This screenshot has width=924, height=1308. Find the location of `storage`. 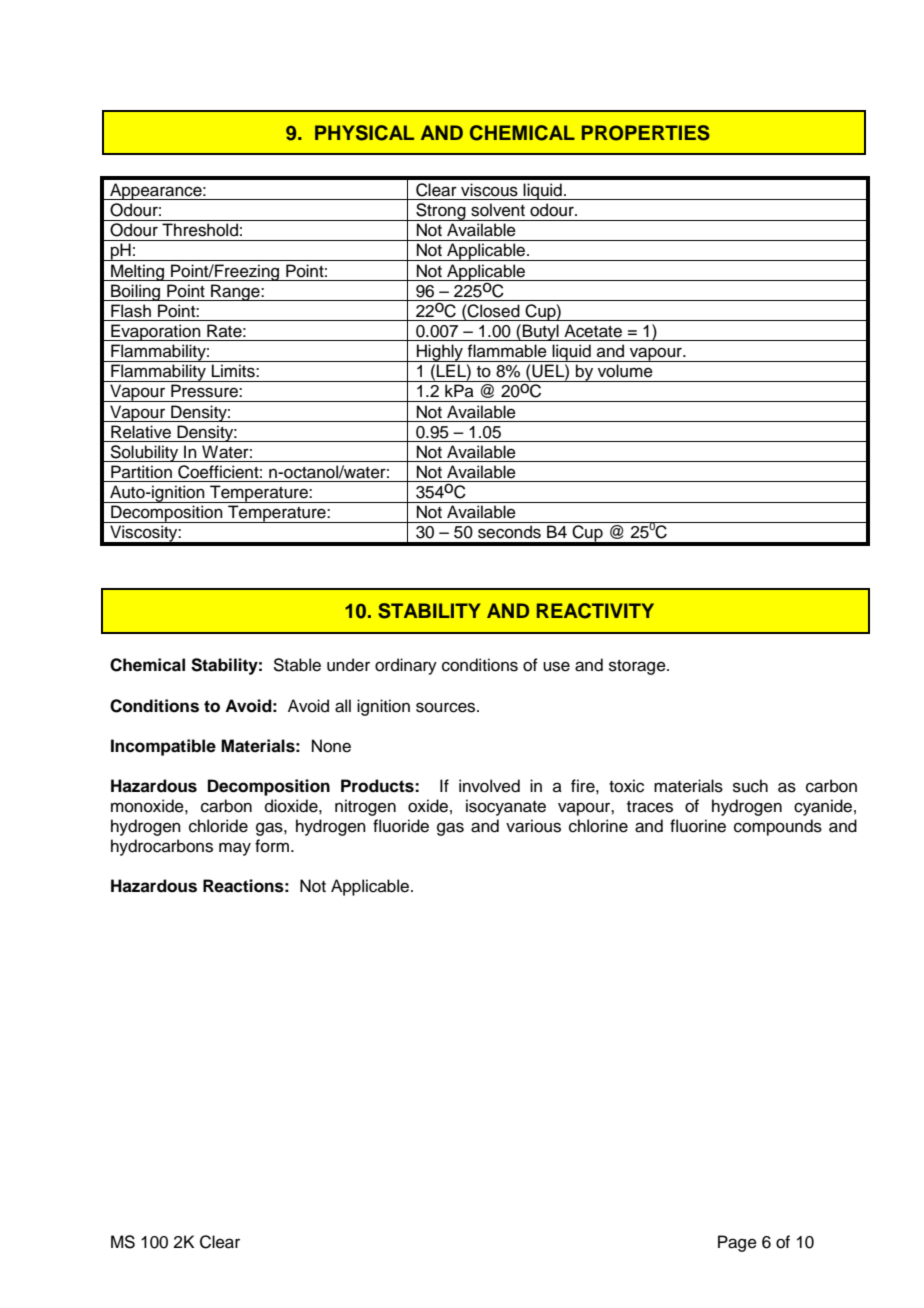

storage is located at coordinates (638, 667).
